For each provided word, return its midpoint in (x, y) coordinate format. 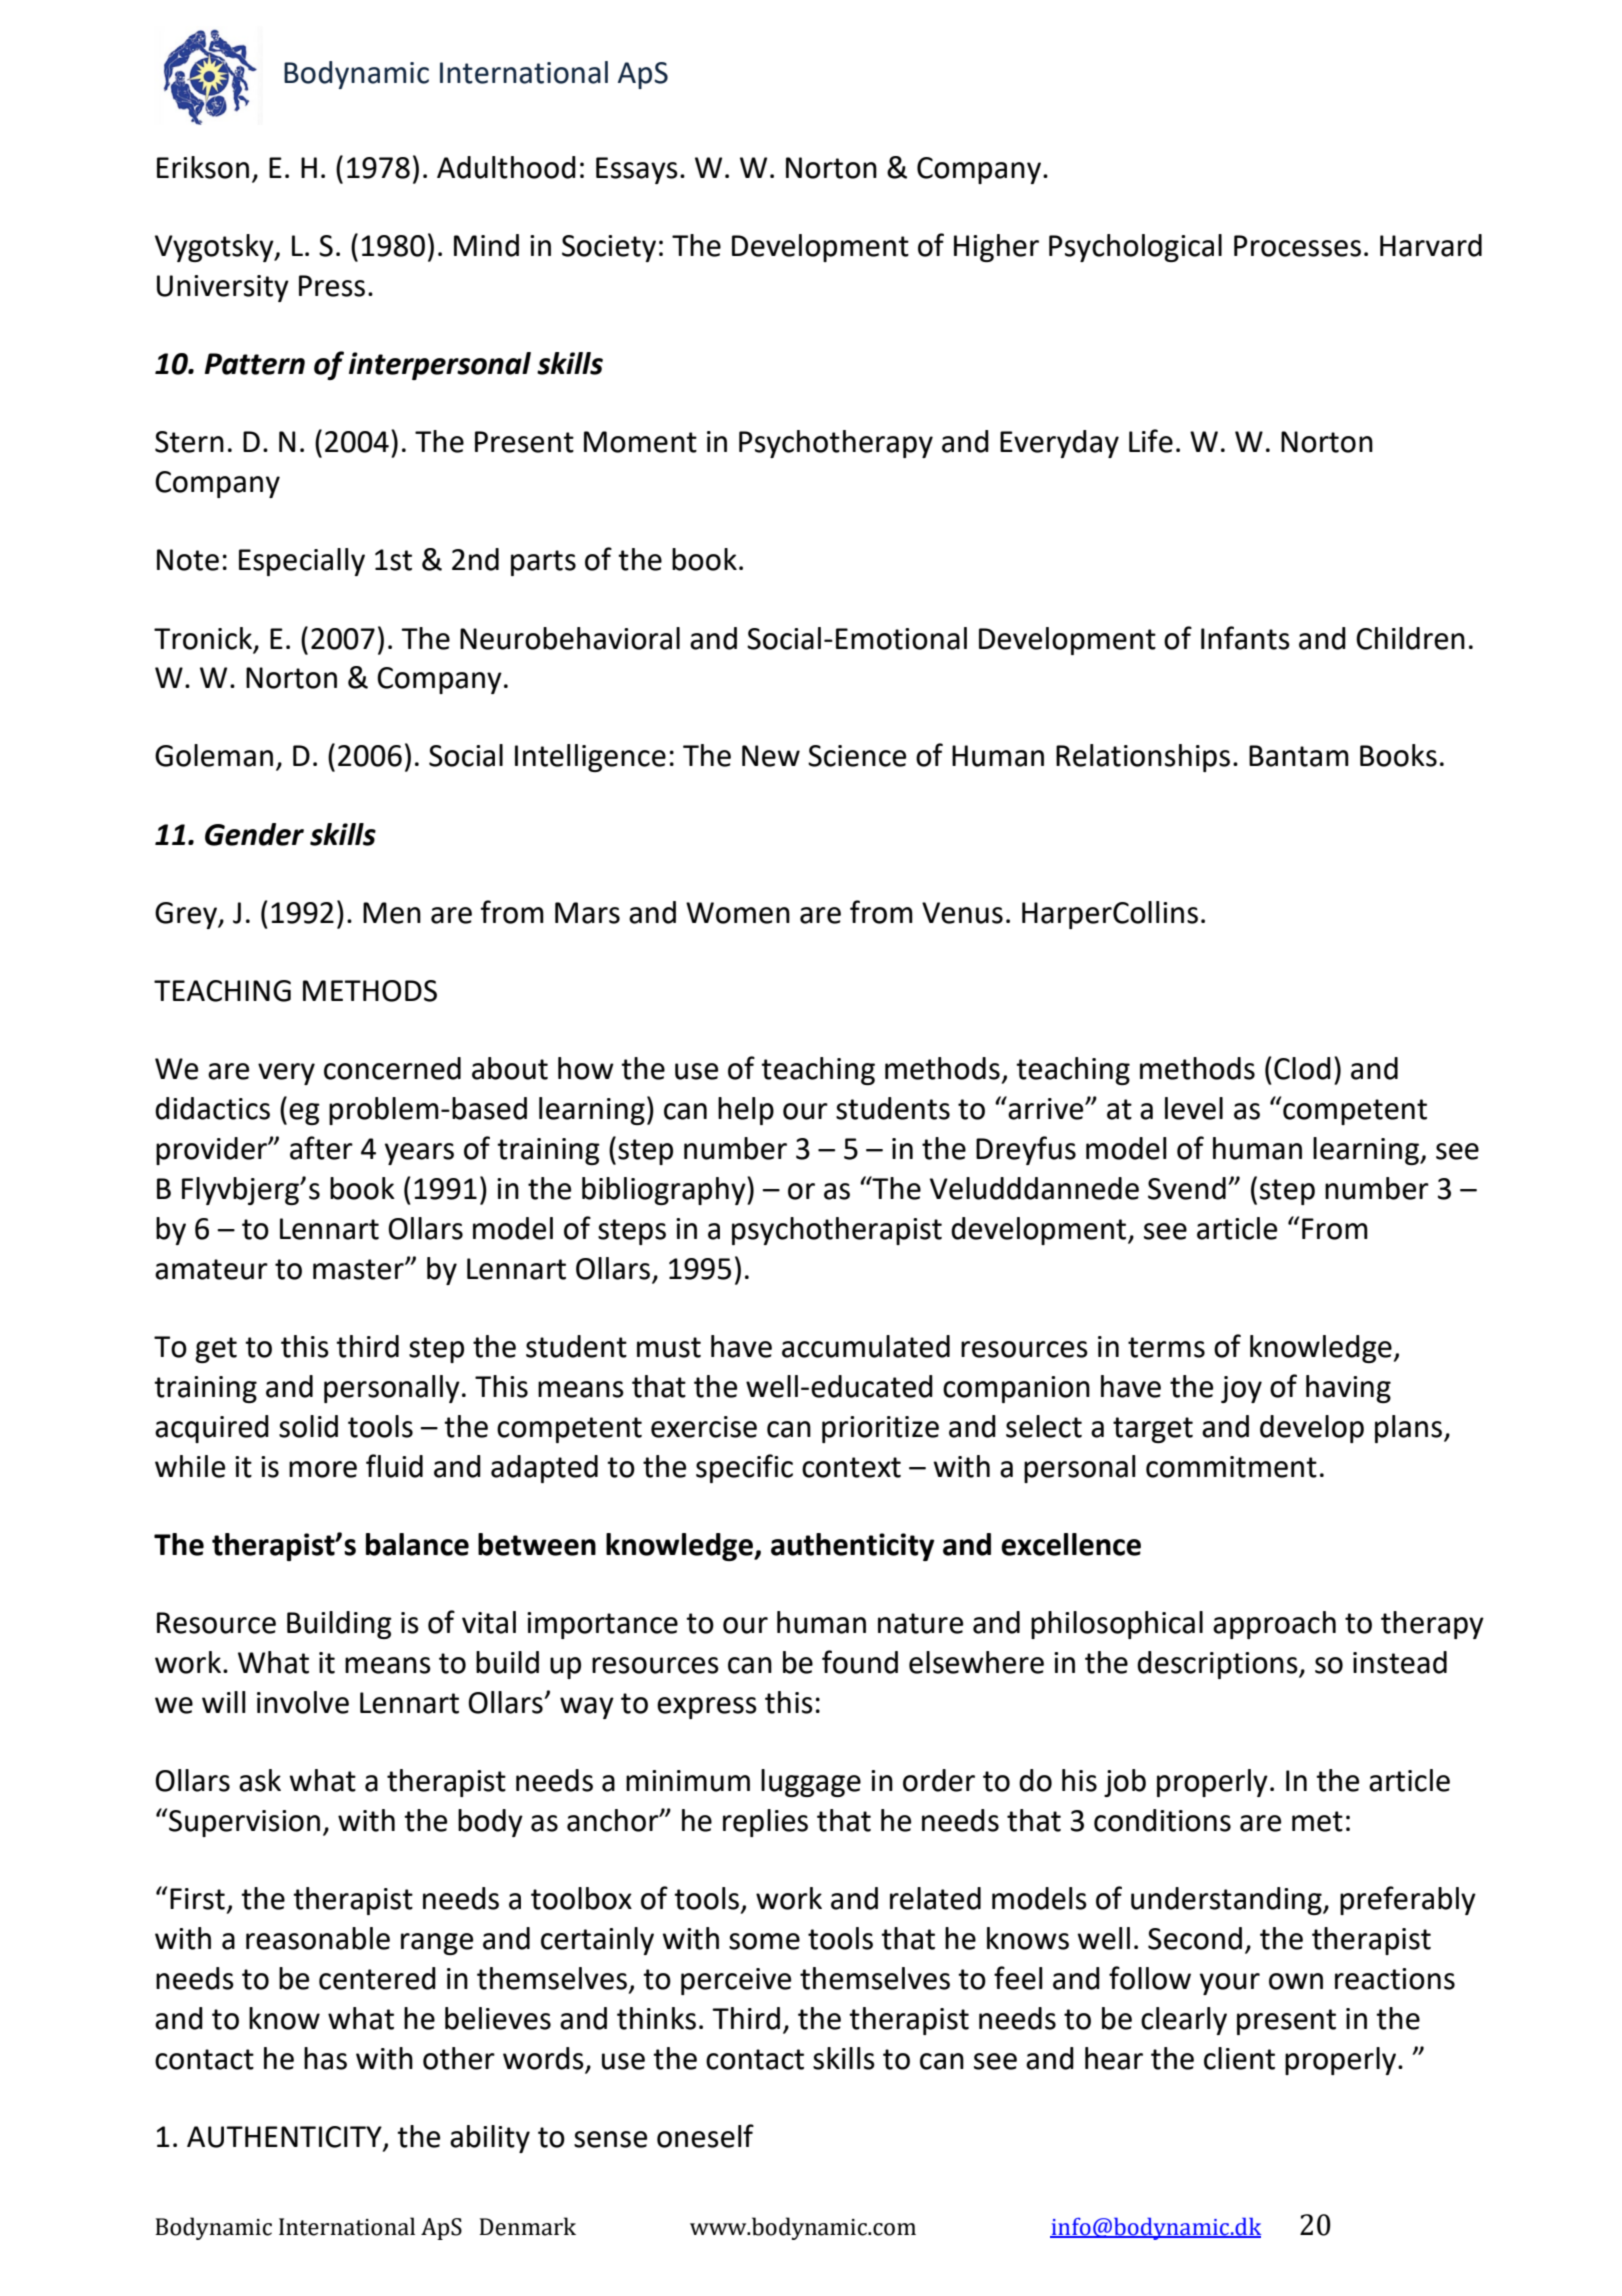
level (1194, 1108)
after (321, 1148)
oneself (705, 2136)
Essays (637, 170)
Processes (1297, 246)
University (223, 288)
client (1239, 2058)
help (746, 1111)
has (325, 2058)
